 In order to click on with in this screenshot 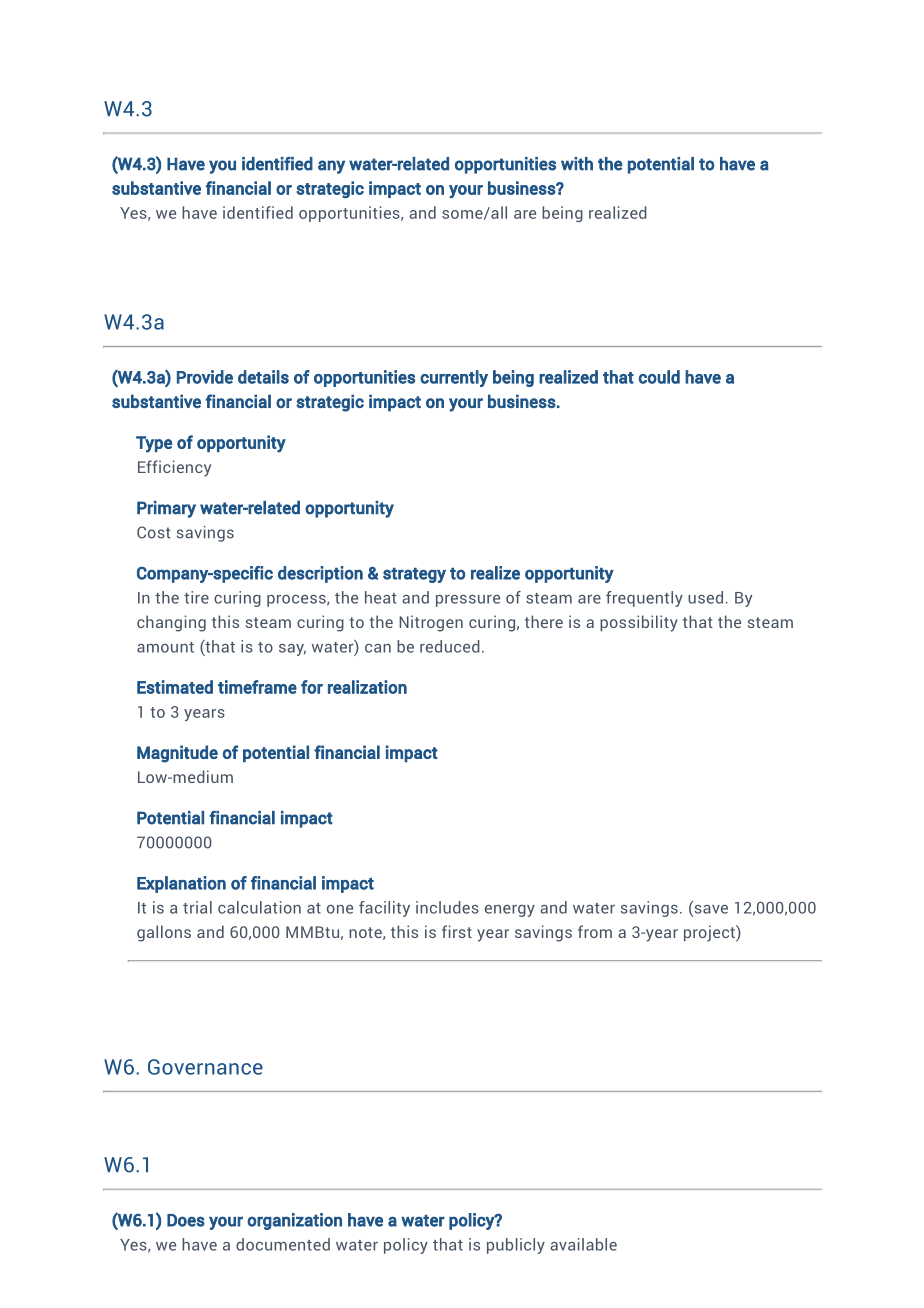, I will do `click(577, 164)`.
